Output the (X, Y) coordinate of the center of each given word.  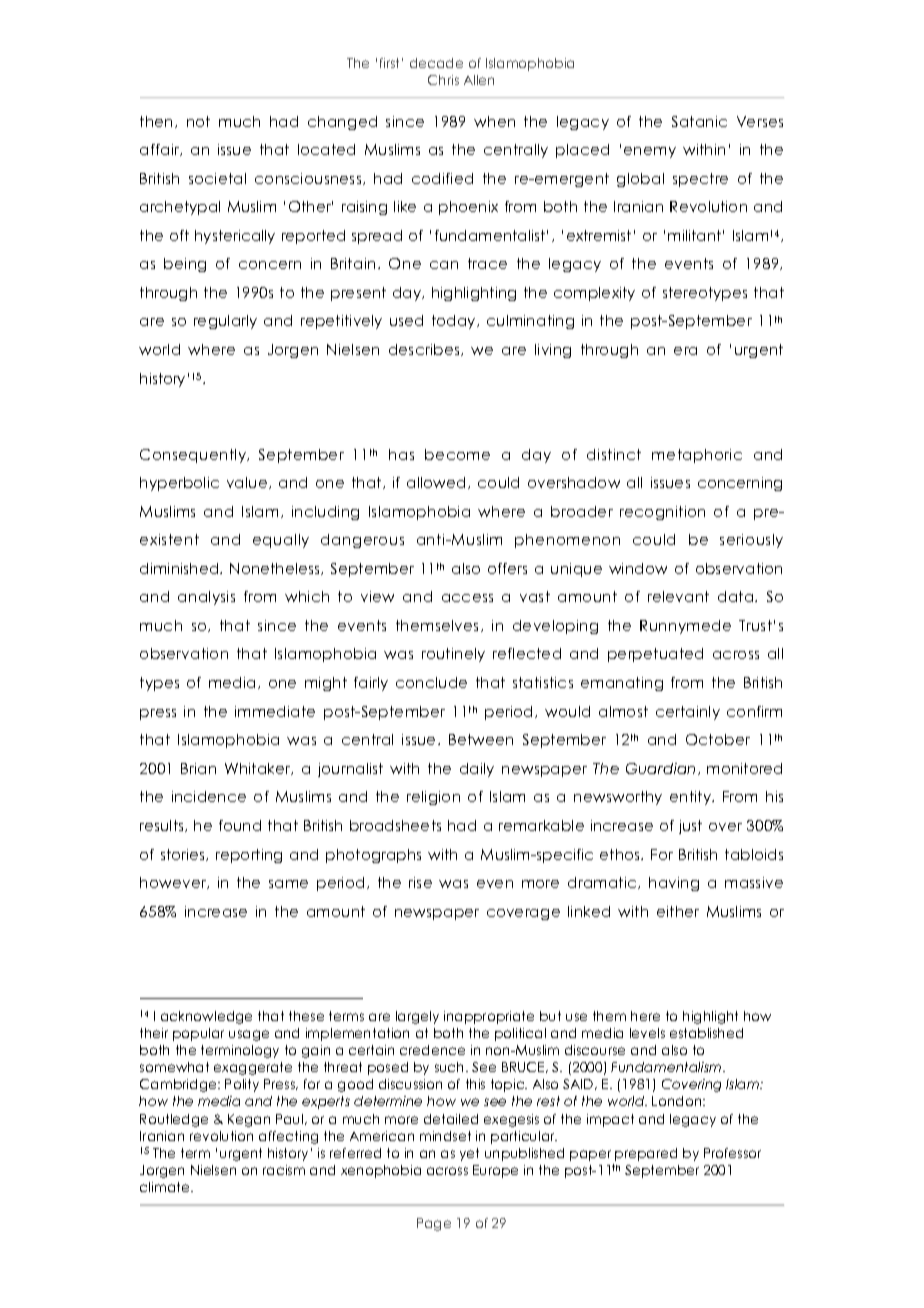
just (690, 827)
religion (433, 798)
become (457, 454)
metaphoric (697, 456)
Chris (443, 80)
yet (469, 1154)
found (240, 825)
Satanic (699, 121)
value (248, 483)
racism (284, 1170)
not (198, 121)
